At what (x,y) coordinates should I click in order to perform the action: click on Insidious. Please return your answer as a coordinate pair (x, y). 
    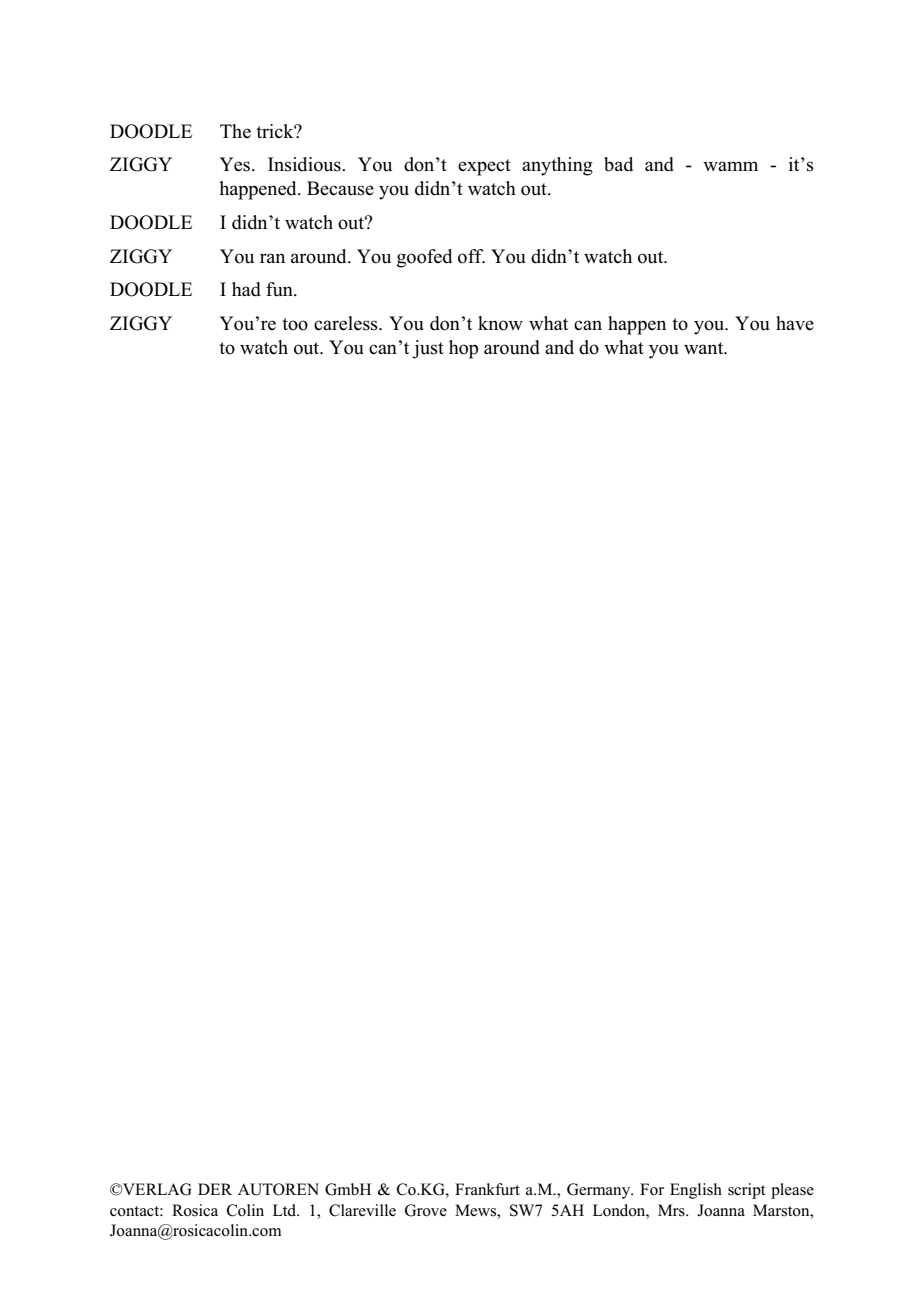
    Looking at the image, I should click on (305, 164).
